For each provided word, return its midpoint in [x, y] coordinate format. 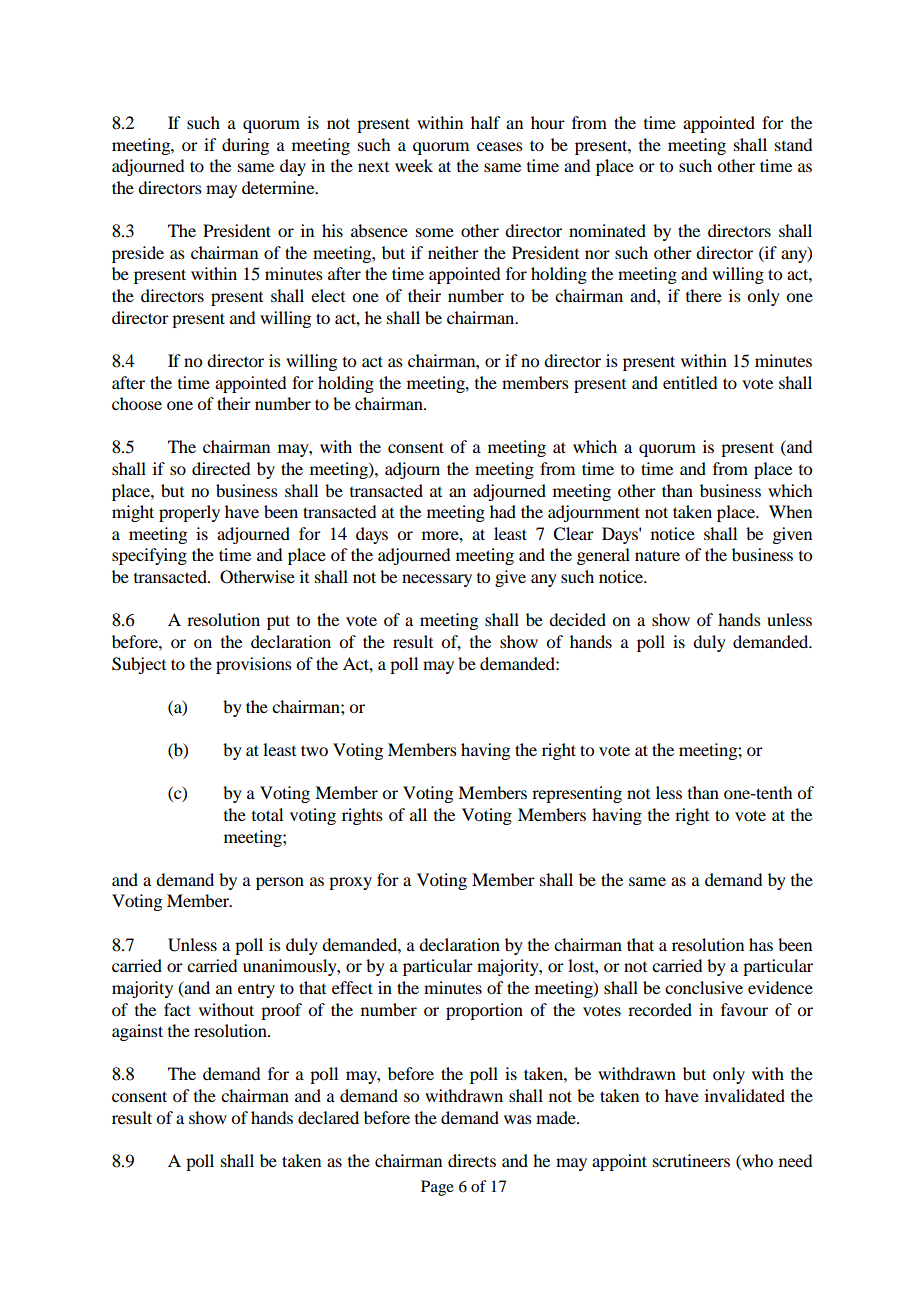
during [245, 146]
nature [657, 555]
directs [472, 1160]
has [761, 944]
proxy [350, 883]
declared [328, 1117]
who [756, 1162]
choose [137, 403]
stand [793, 144]
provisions [254, 665]
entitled [690, 382]
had [503, 511]
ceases [500, 146]
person [280, 883]
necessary [437, 580]
